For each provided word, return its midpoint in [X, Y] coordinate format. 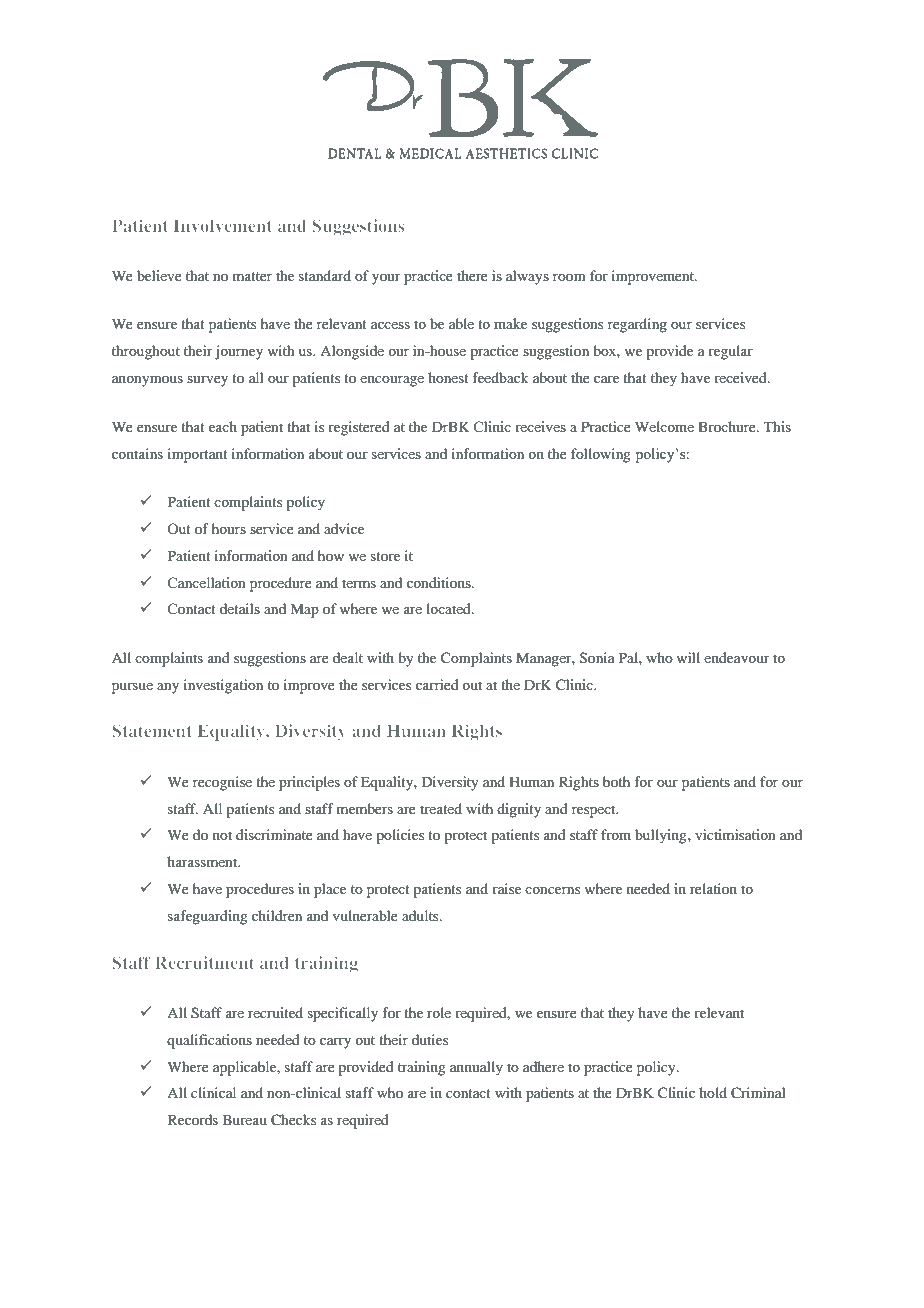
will [688, 657]
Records [193, 1119]
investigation [223, 686]
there [472, 275]
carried [437, 684]
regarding [637, 325]
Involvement [223, 225]
